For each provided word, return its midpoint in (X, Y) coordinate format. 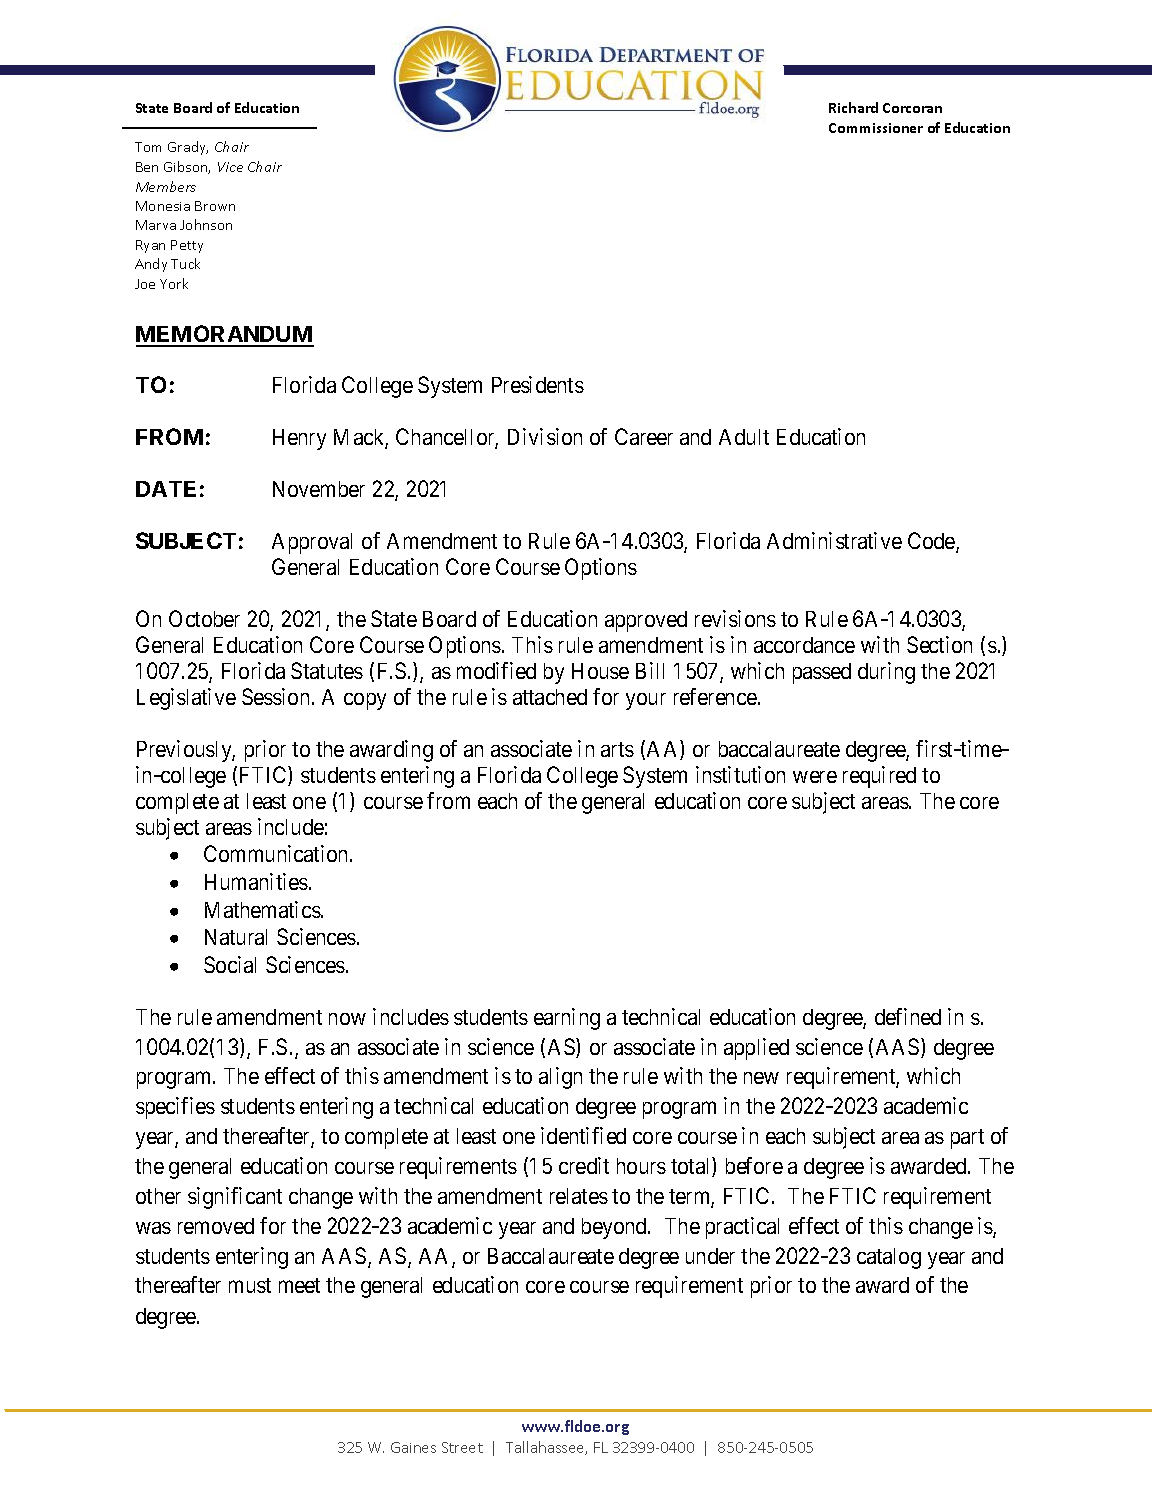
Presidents (538, 384)
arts (617, 749)
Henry (299, 439)
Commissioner (876, 128)
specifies (175, 1108)
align (560, 1078)
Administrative (834, 540)
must (250, 1285)
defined (908, 1016)
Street (462, 1447)
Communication (277, 853)
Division (545, 436)
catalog (889, 1258)
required (879, 777)
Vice (230, 167)
